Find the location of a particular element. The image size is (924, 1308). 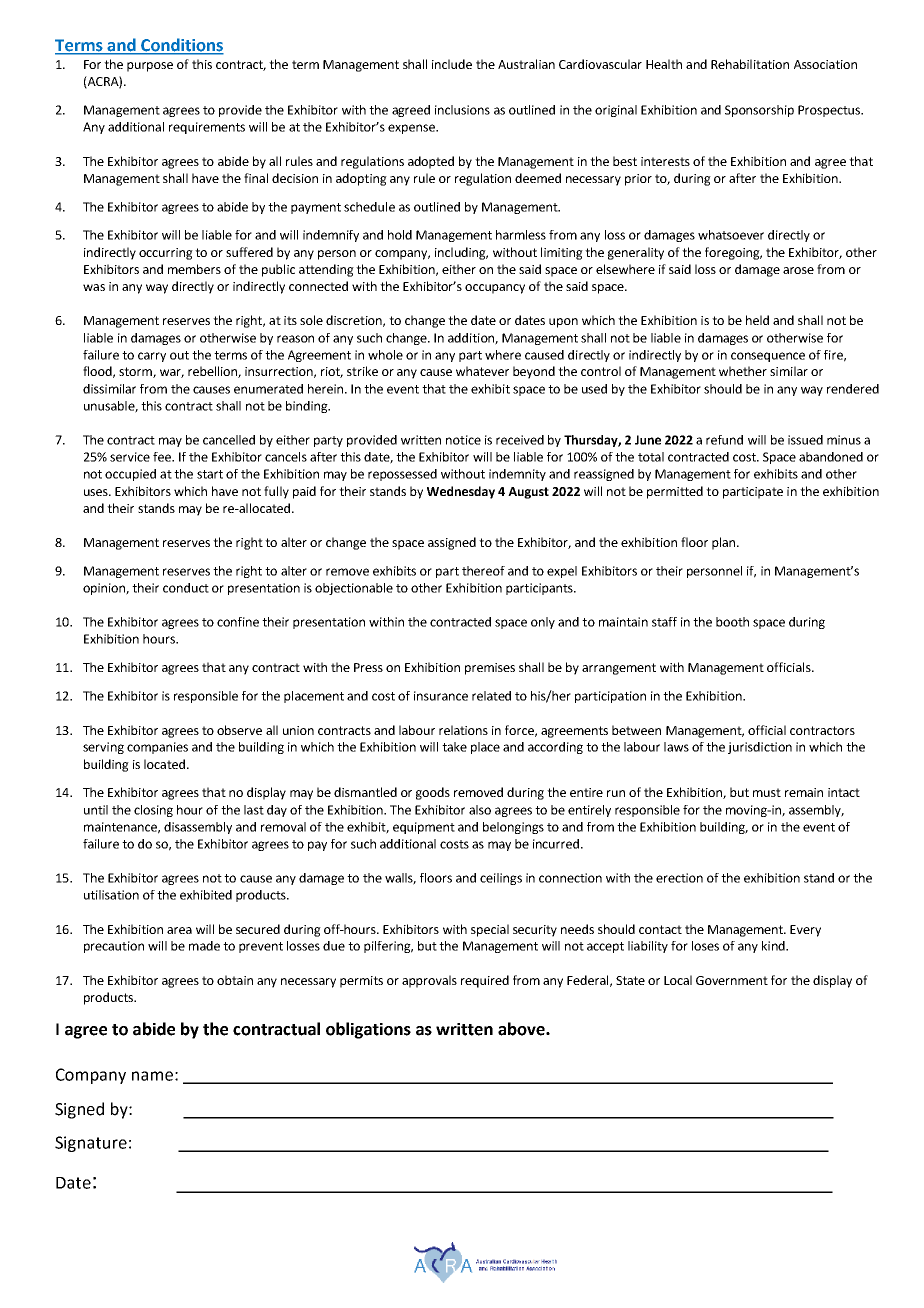

conduct is located at coordinates (186, 588).
